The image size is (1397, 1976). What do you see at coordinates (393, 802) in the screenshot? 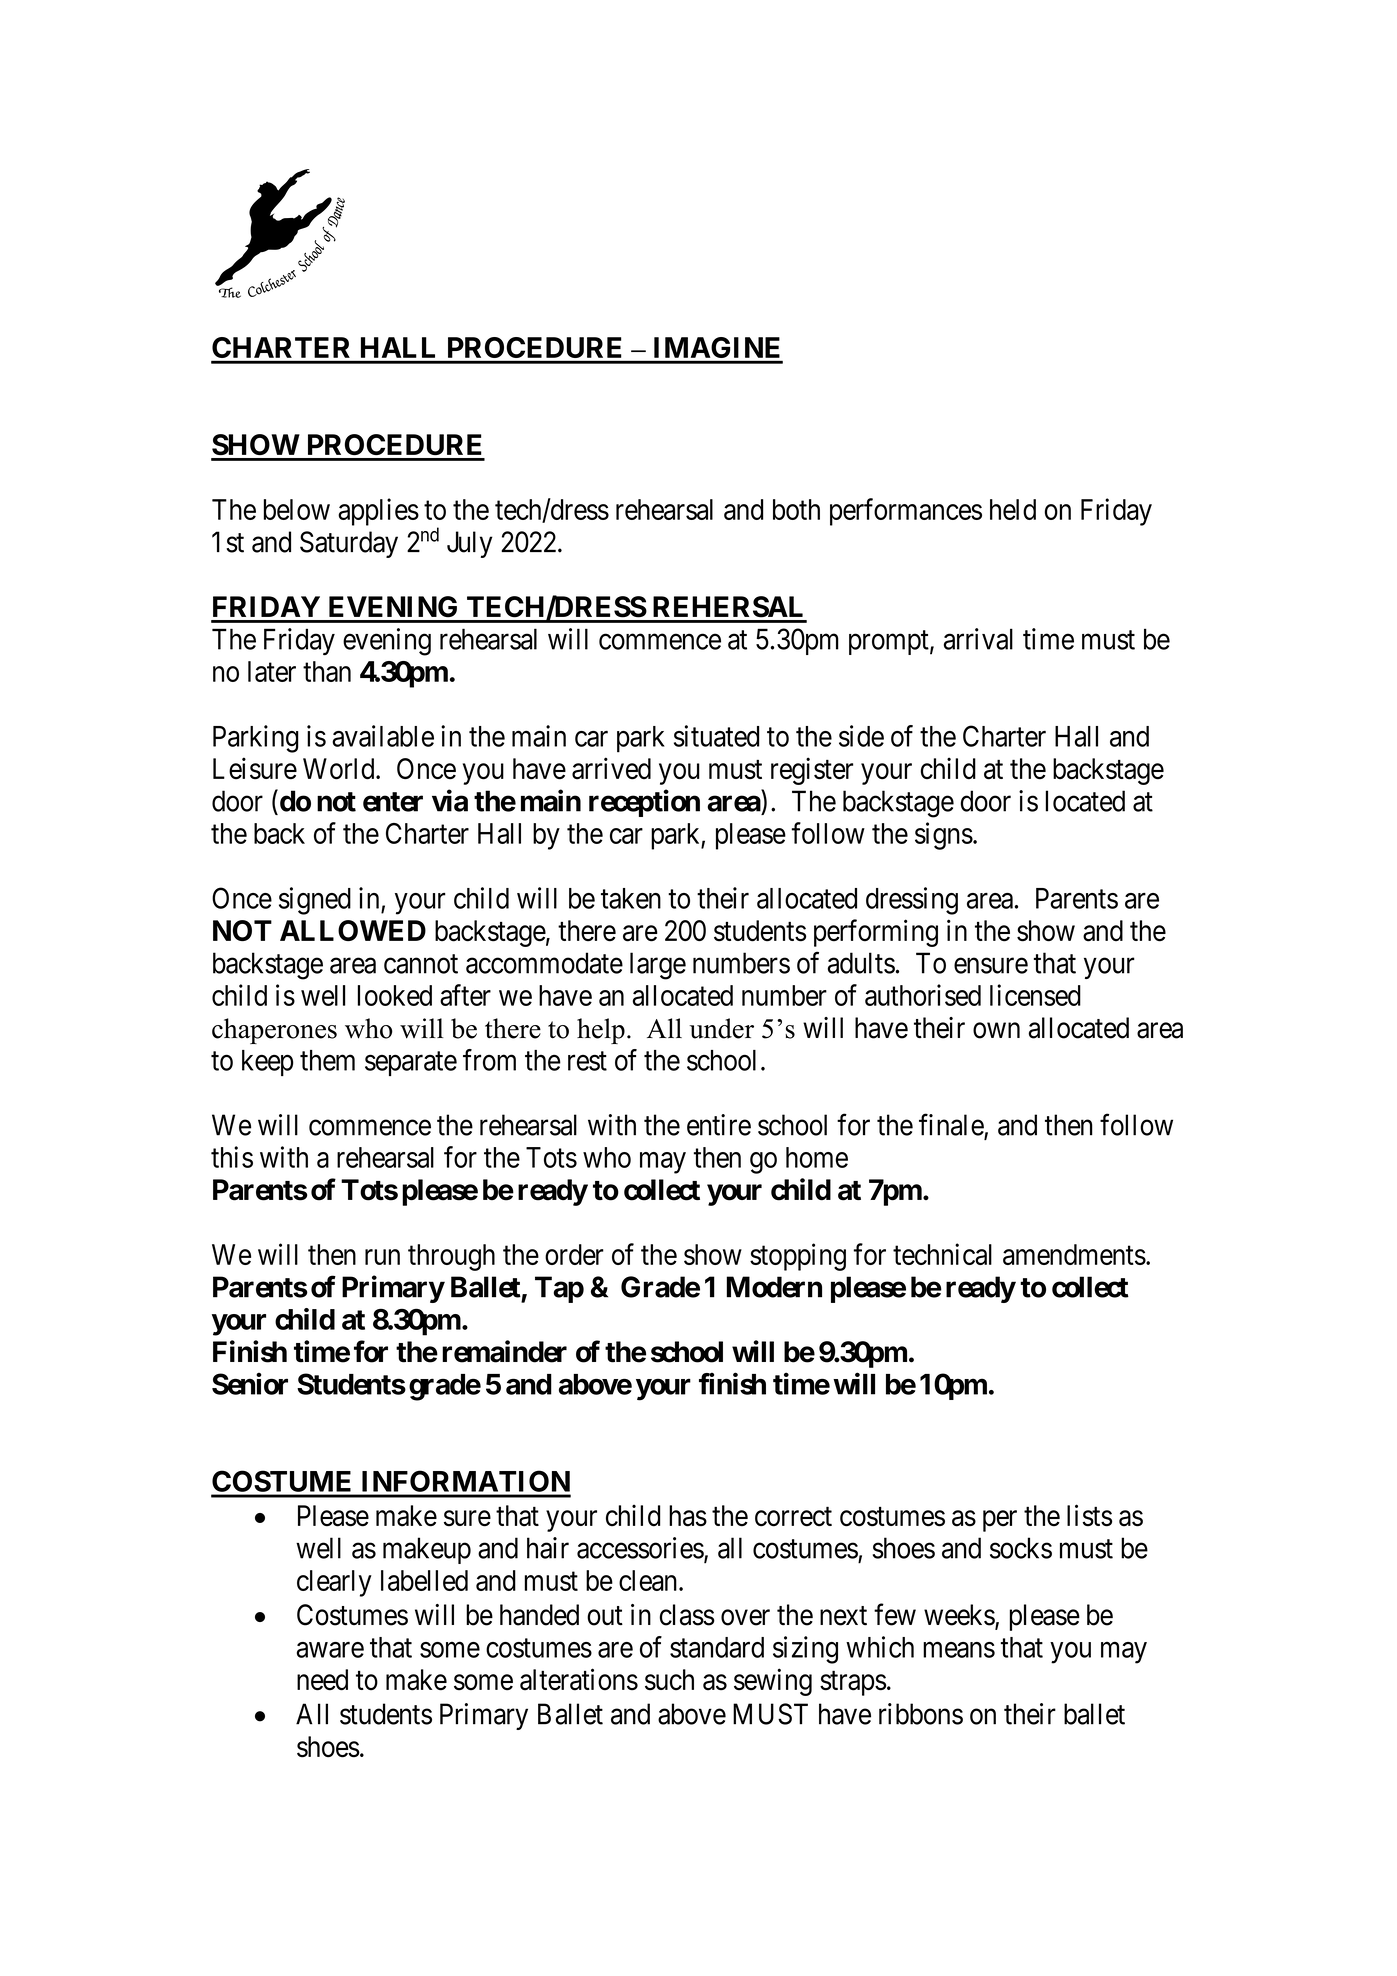
I see `enter` at bounding box center [393, 802].
